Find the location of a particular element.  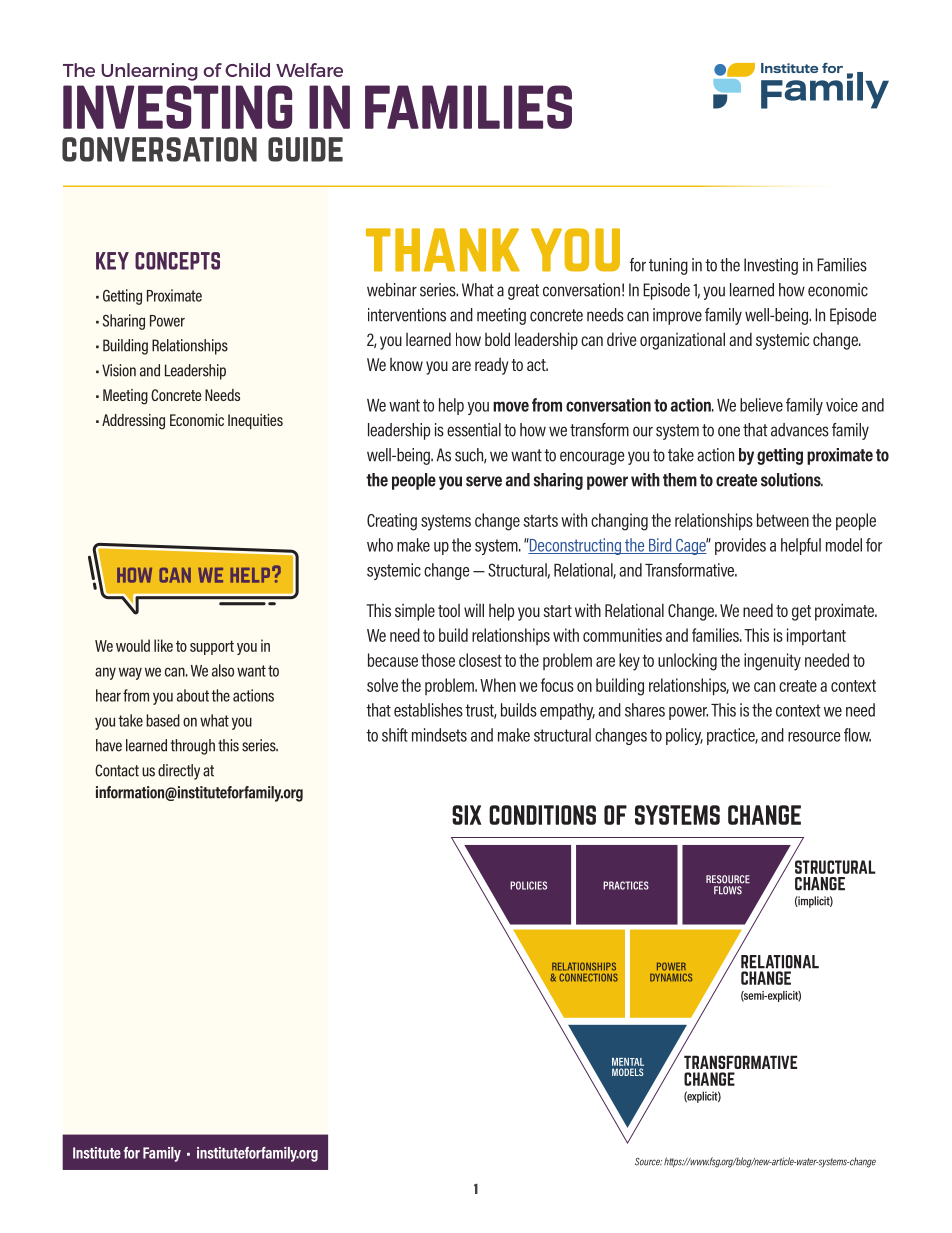

tool is located at coordinates (449, 610).
